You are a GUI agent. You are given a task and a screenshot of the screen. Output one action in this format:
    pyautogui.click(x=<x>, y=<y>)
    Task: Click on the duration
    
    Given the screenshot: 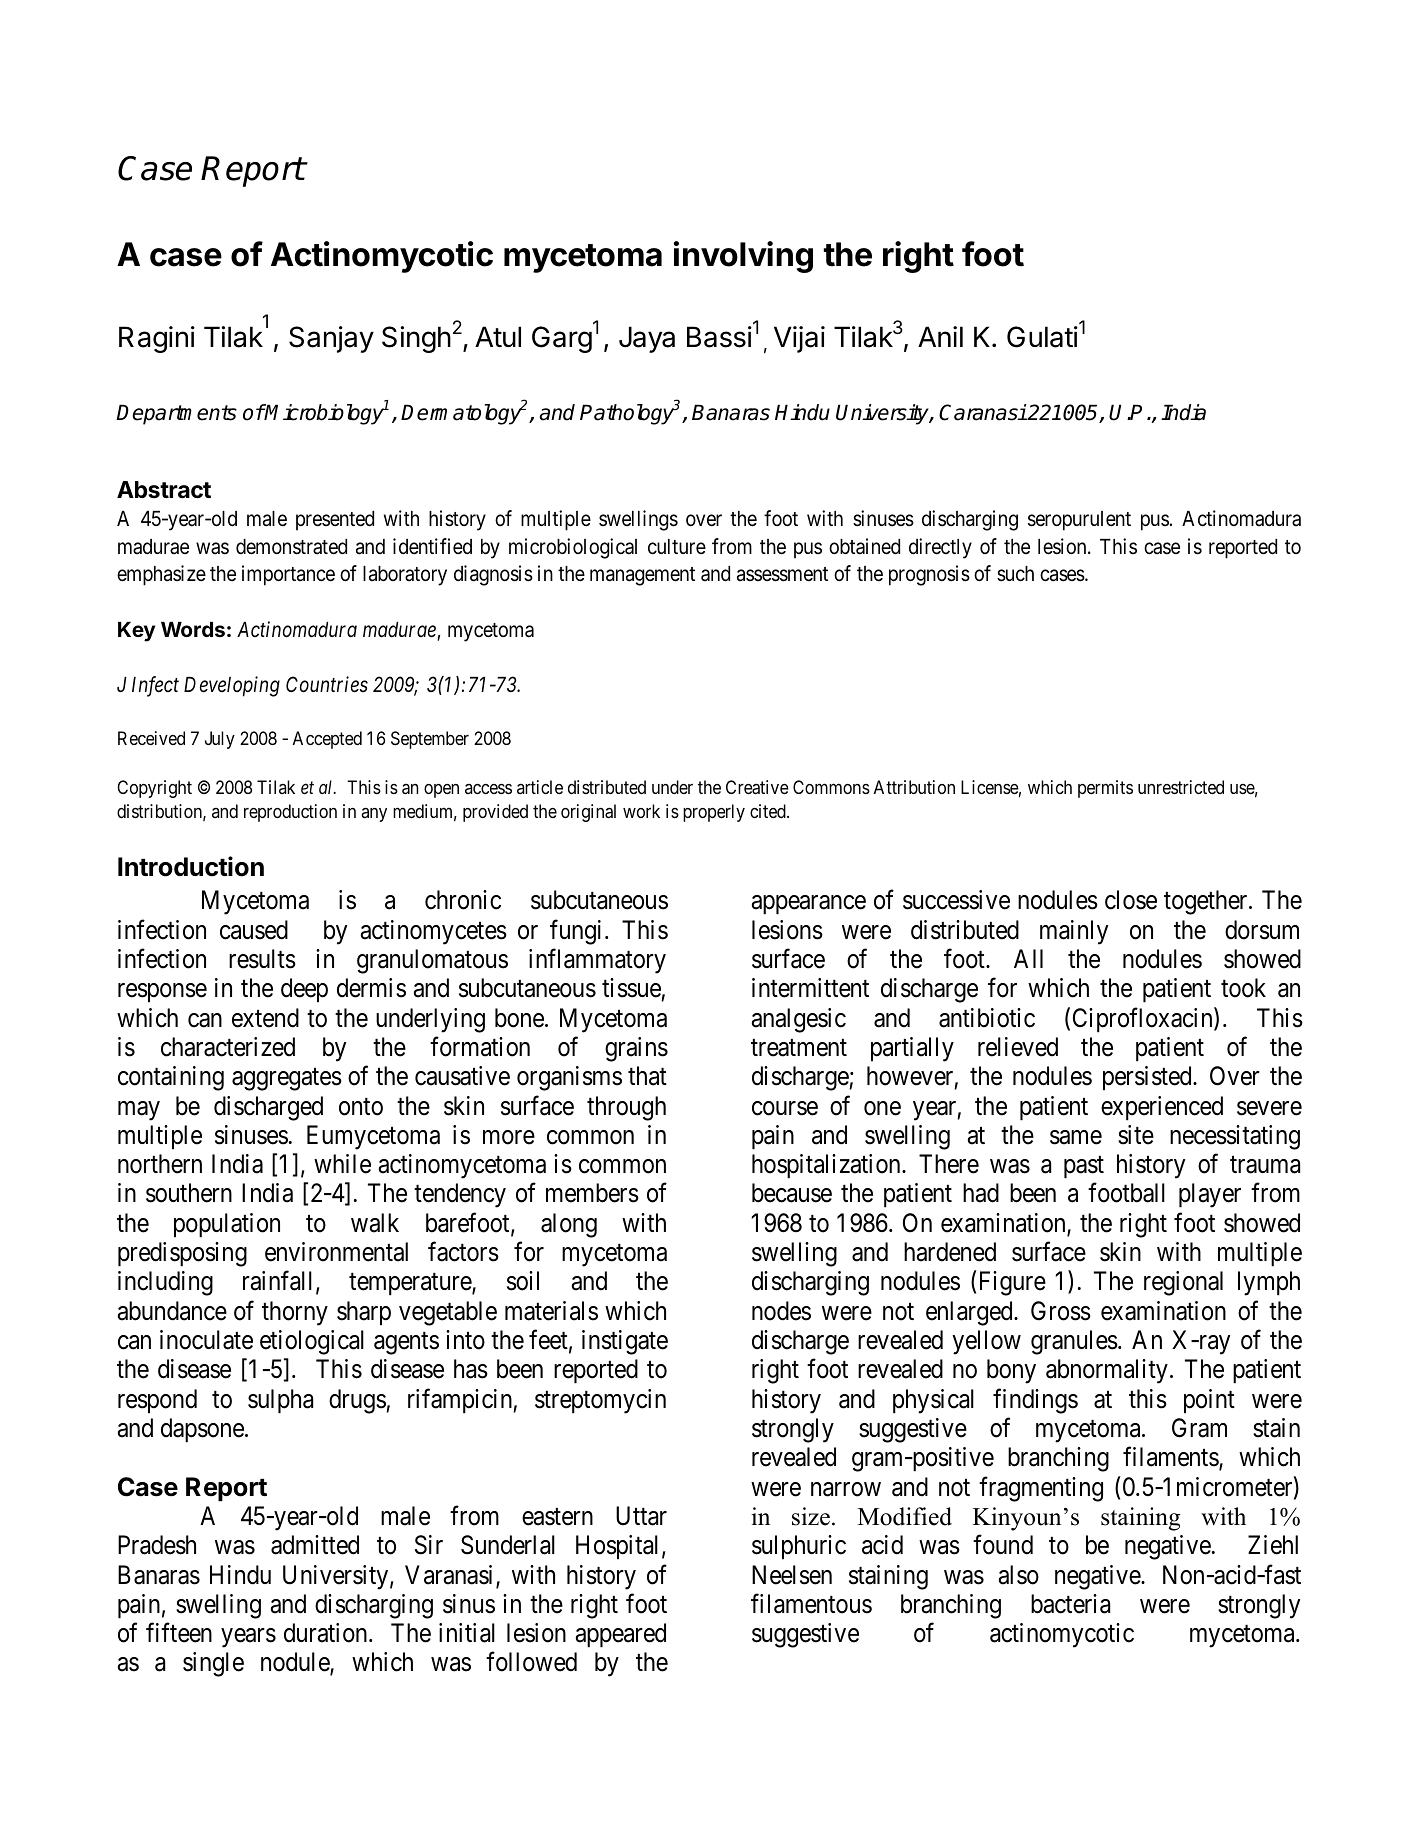 What is the action you would take?
    pyautogui.click(x=327, y=1633)
